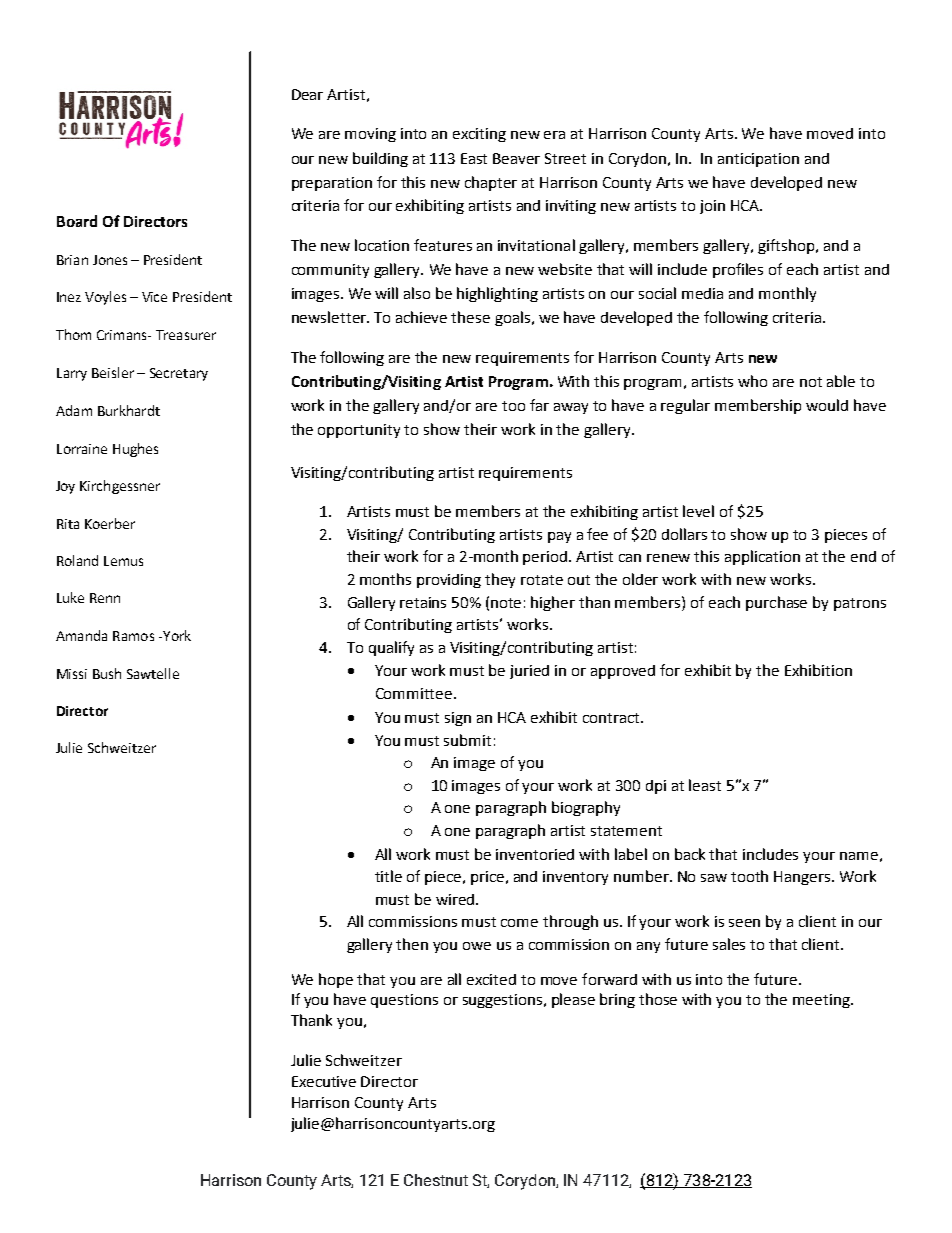  Describe the element at coordinates (479, 135) in the page. I see `exciting` at that location.
